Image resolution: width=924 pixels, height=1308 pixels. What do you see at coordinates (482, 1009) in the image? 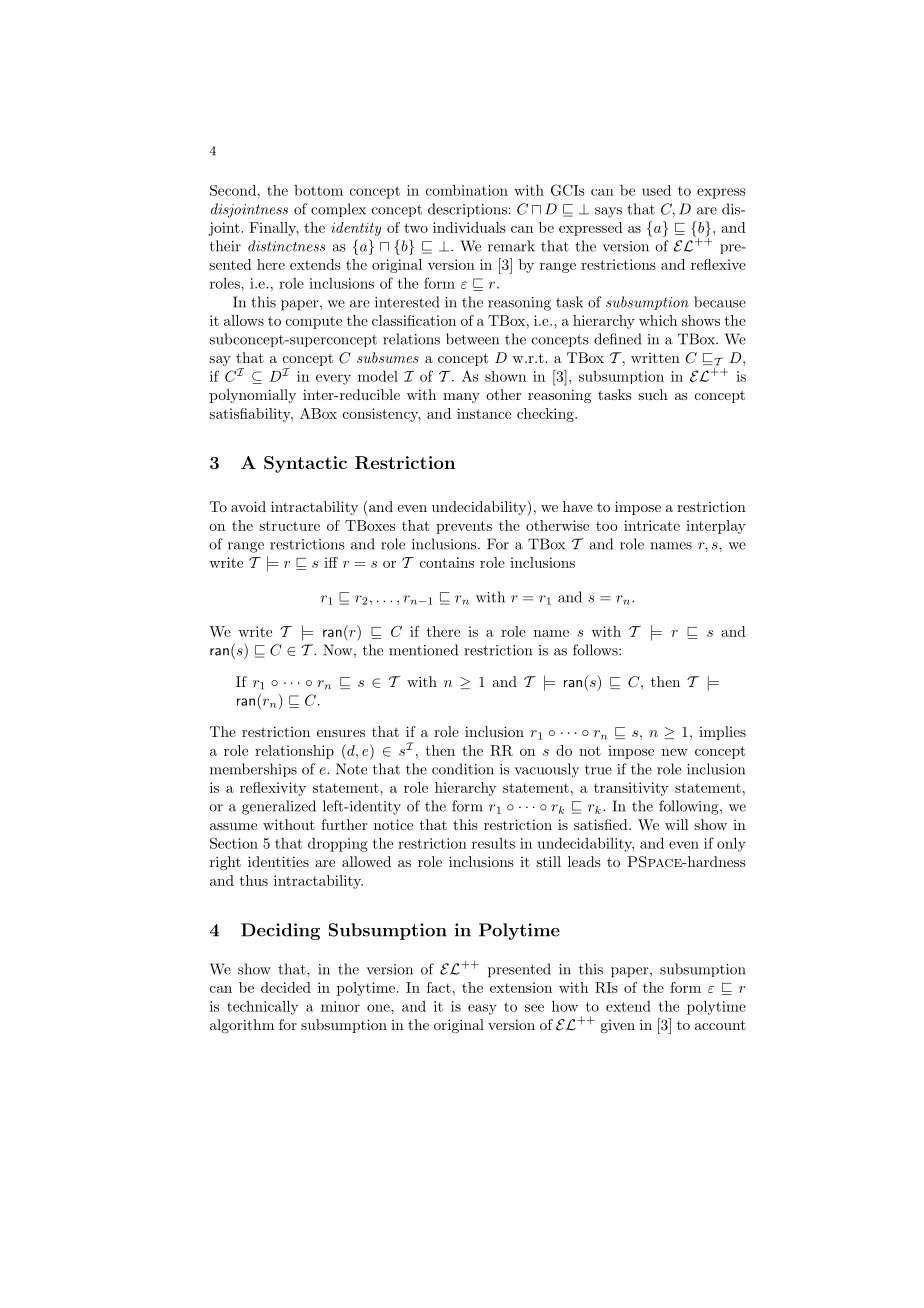
I see `easy` at bounding box center [482, 1009].
